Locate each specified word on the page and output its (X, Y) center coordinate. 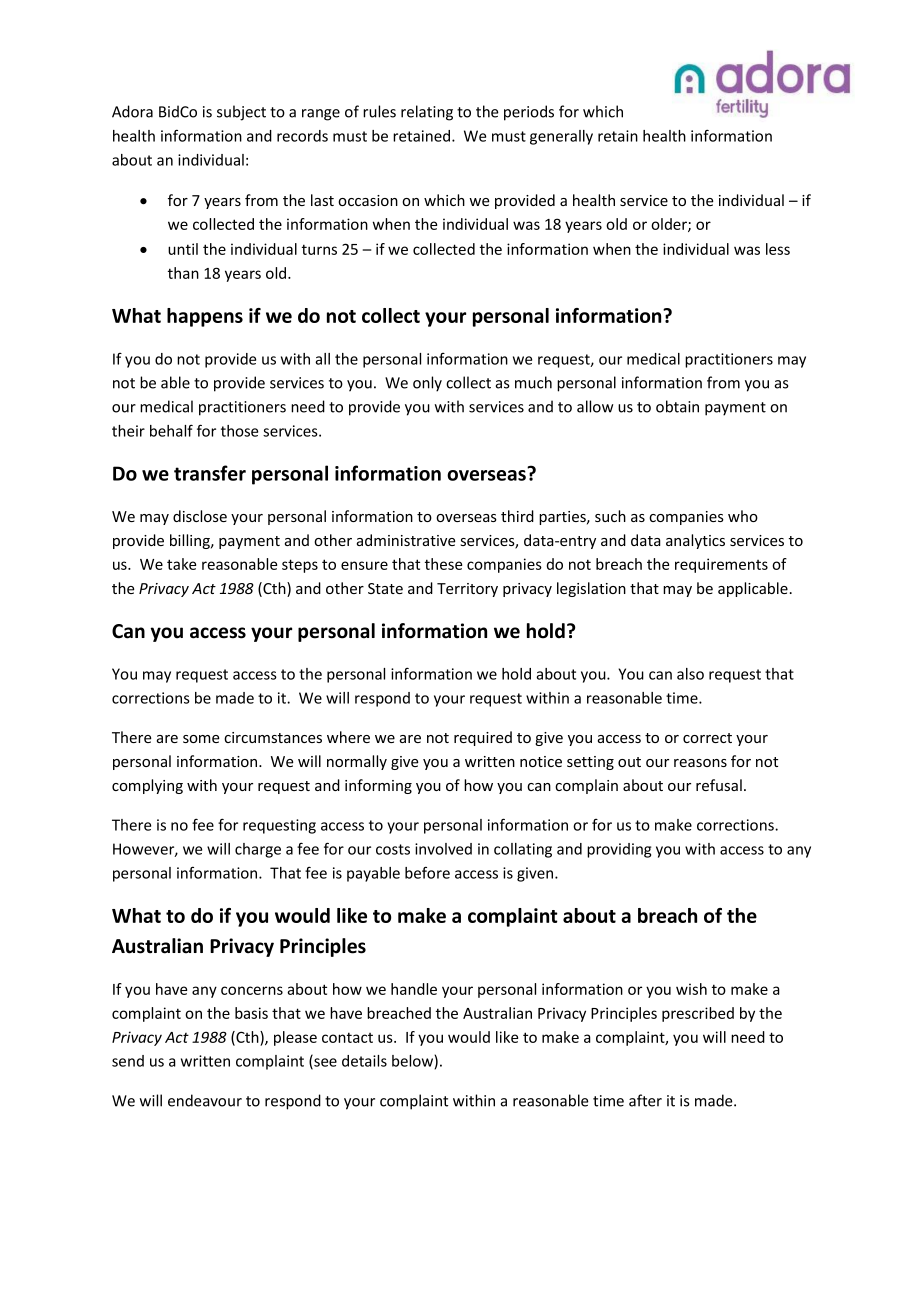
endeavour (205, 1100)
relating (427, 113)
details (364, 1061)
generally (561, 137)
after (645, 1100)
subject (241, 113)
